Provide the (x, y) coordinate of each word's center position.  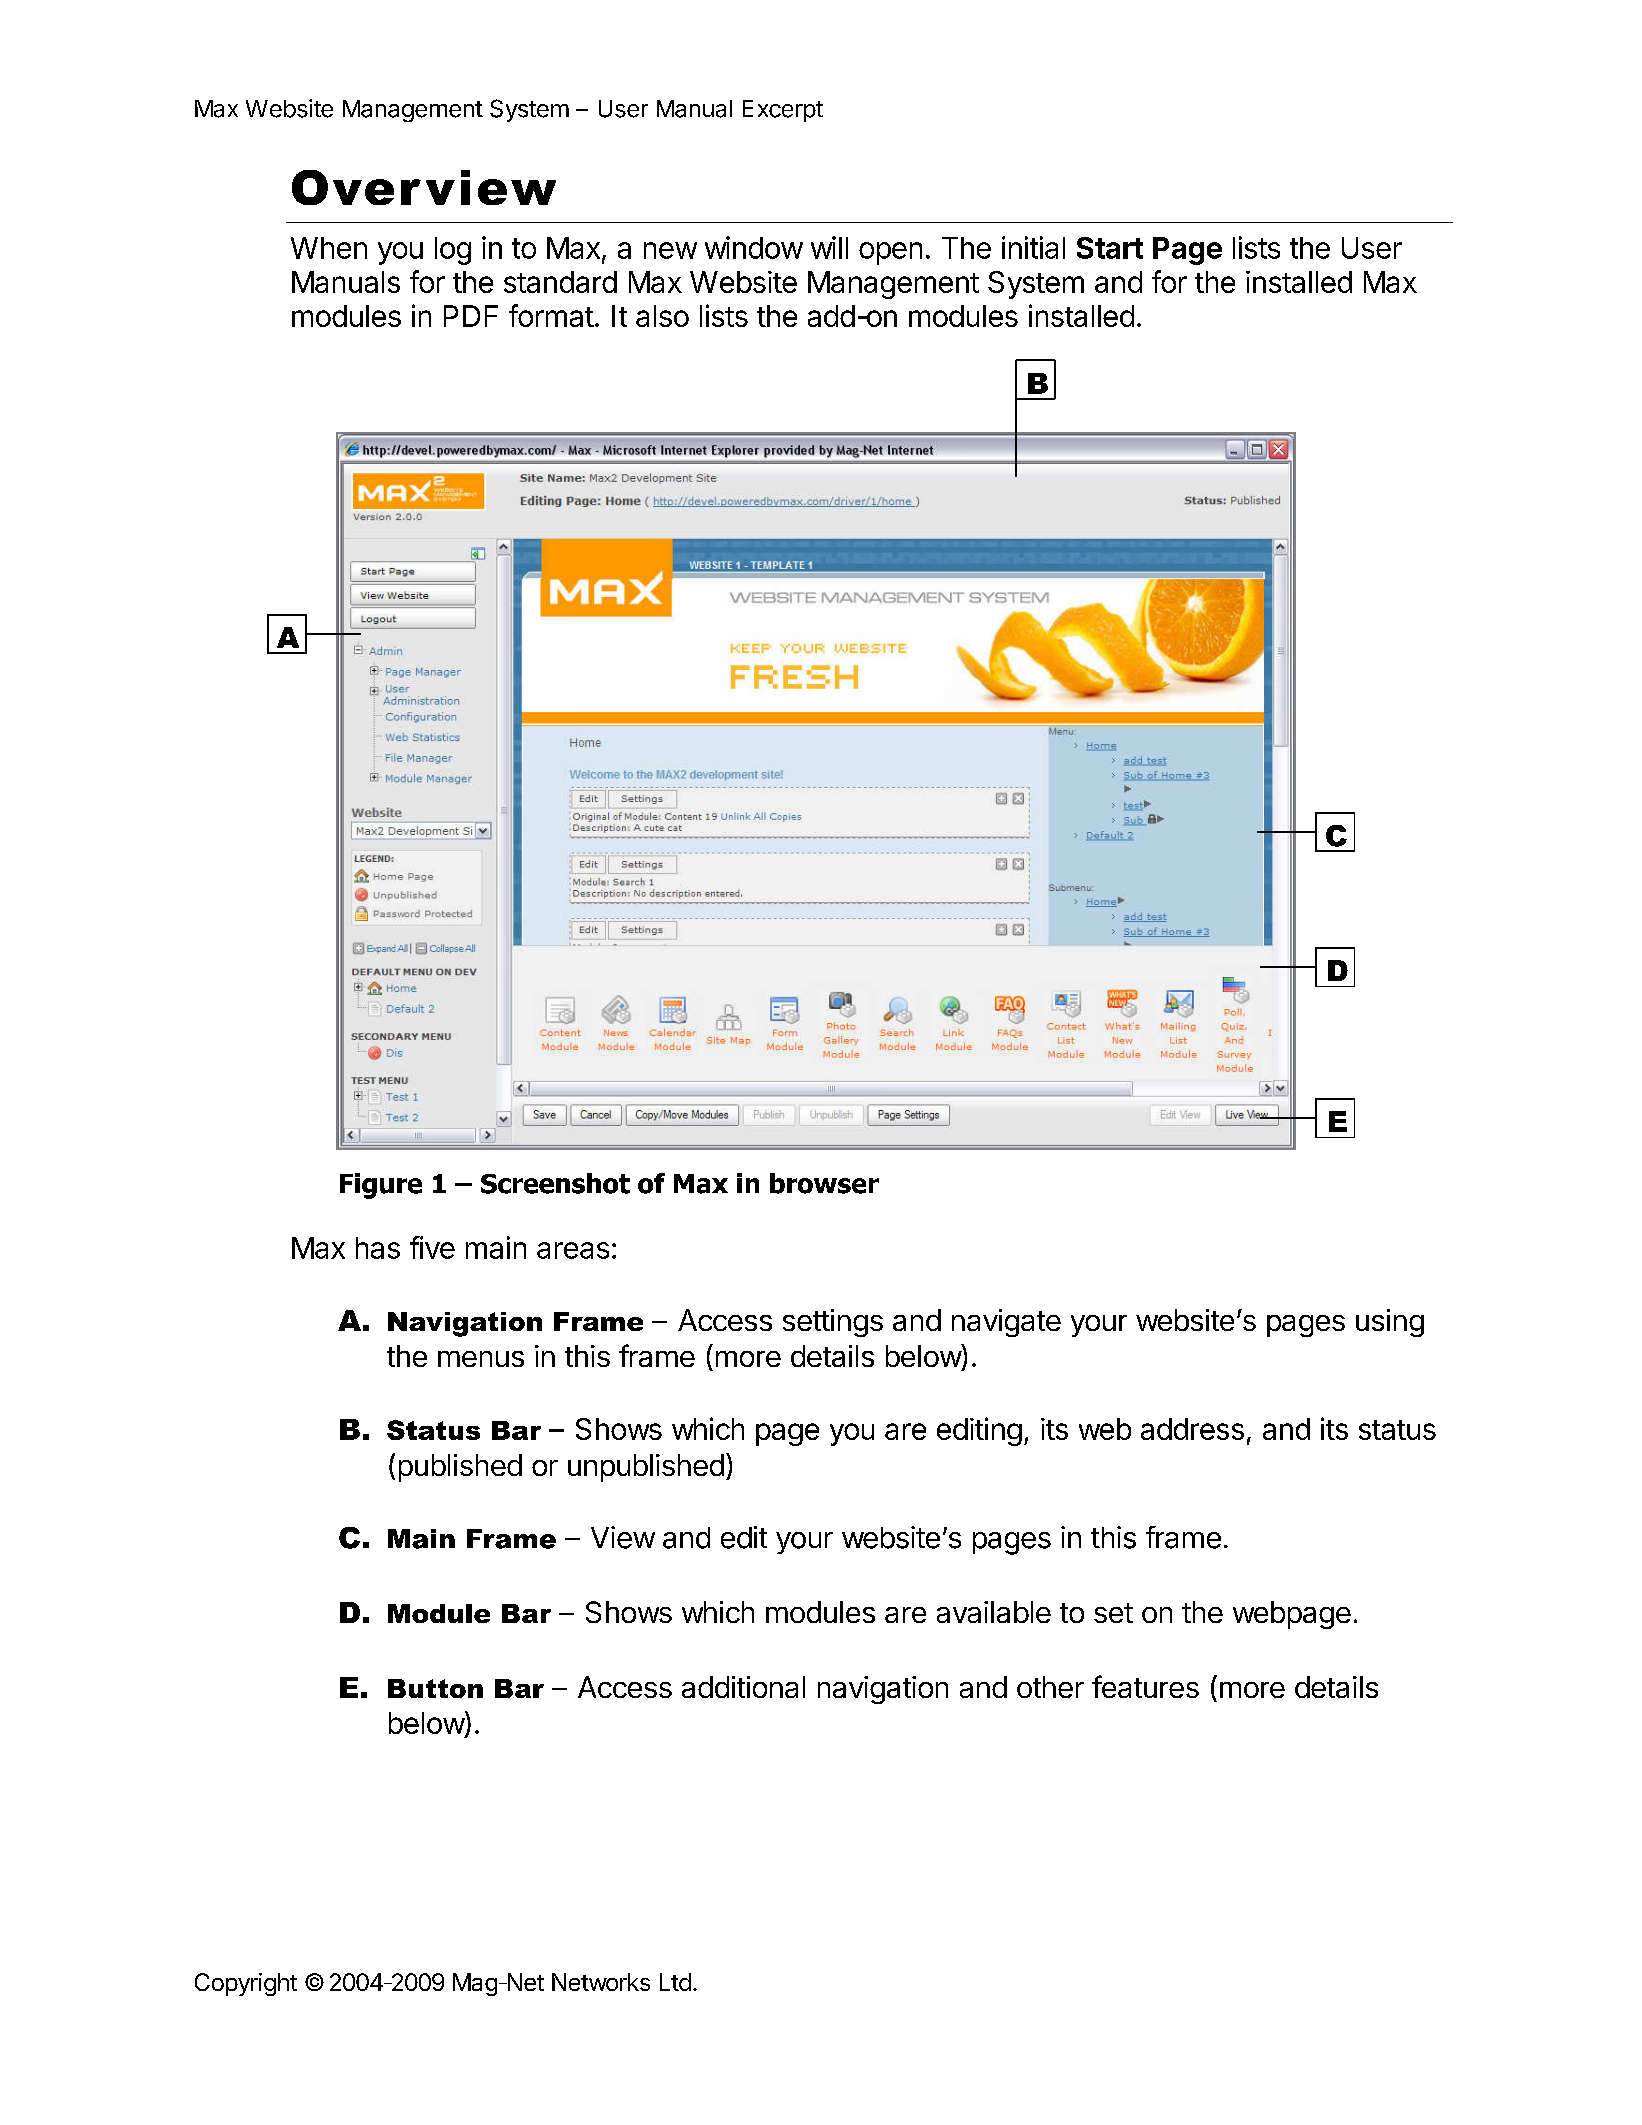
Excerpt (783, 111)
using (1390, 1323)
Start (1110, 248)
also (662, 316)
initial (1033, 247)
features (1145, 1686)
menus (481, 1359)
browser (824, 1183)
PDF (471, 316)
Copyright (246, 1984)
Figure (381, 1186)
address (1192, 1429)
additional (743, 1687)
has (378, 1248)
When (329, 248)
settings (833, 1323)
